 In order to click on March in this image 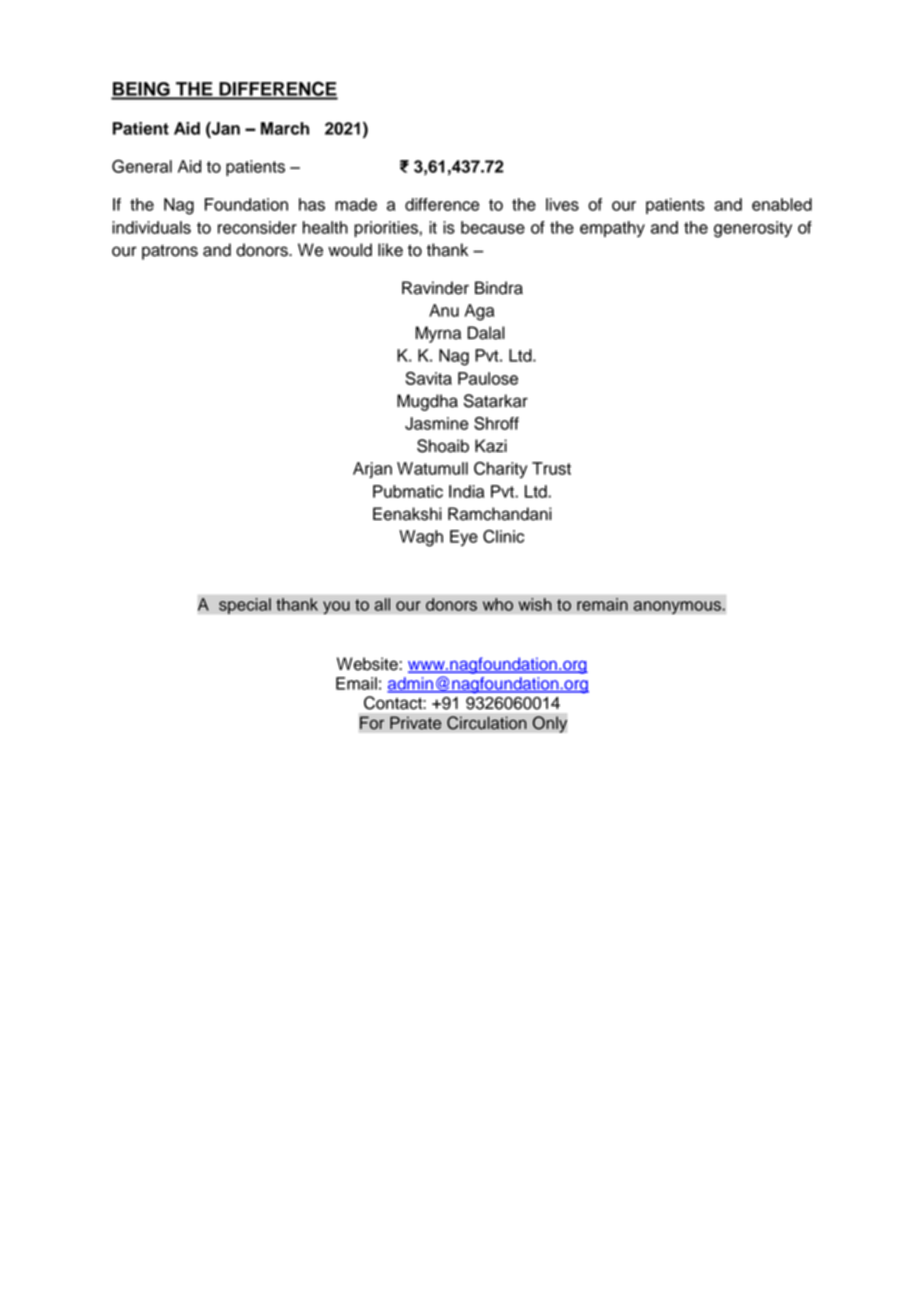, I will do `click(285, 128)`.
